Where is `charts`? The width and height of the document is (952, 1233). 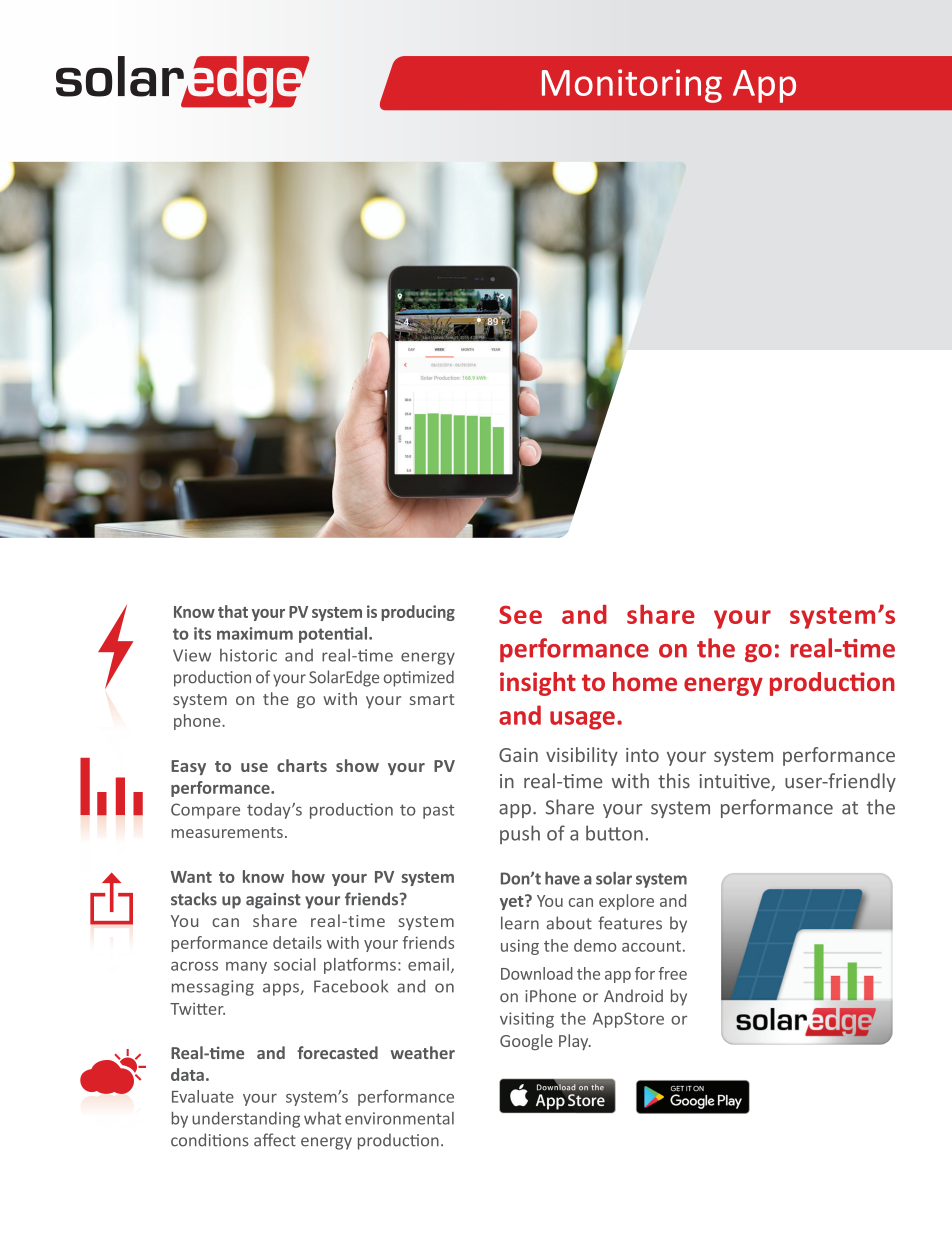
charts is located at coordinates (302, 765).
